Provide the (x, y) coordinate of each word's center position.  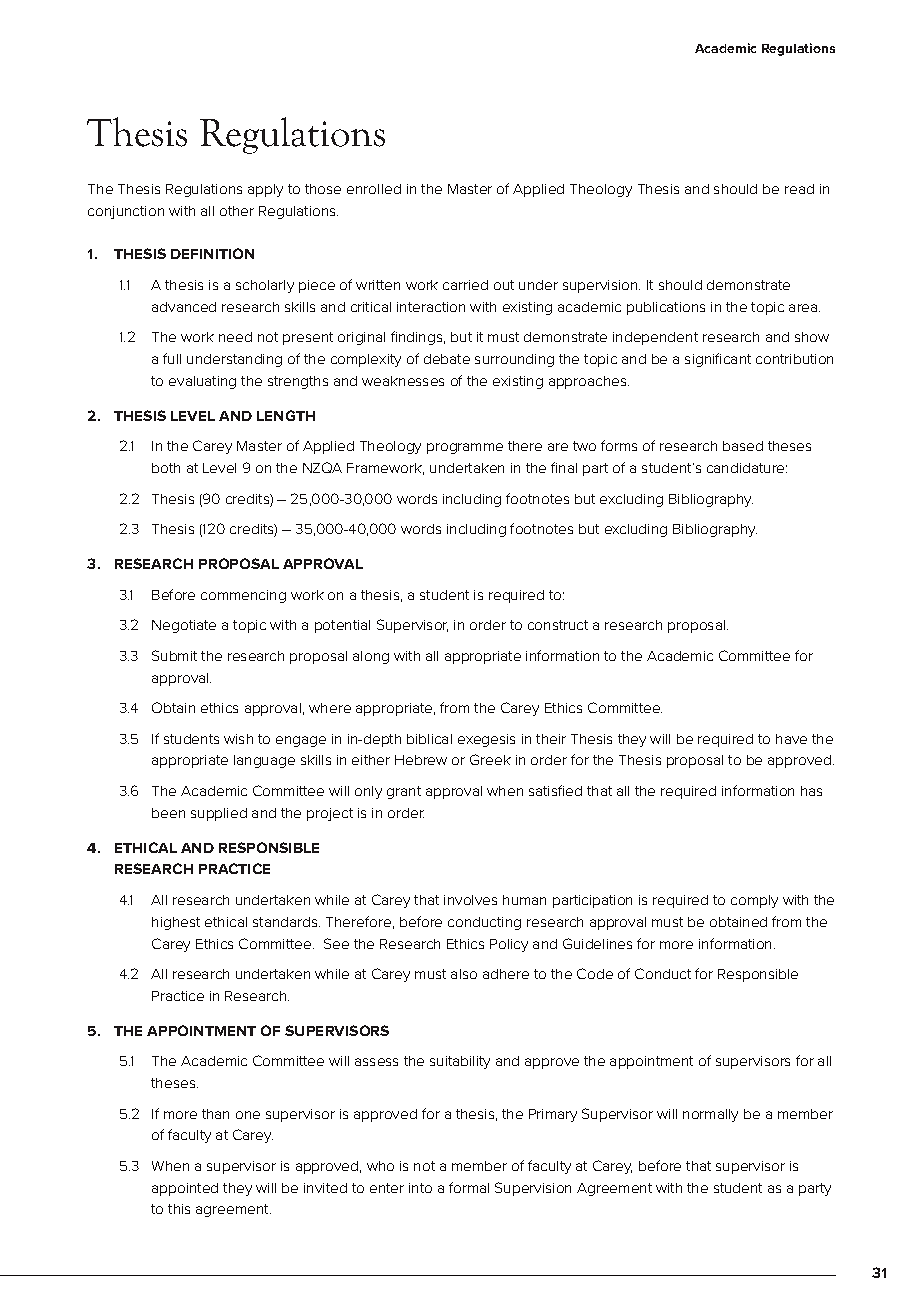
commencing (243, 596)
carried (465, 285)
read (799, 189)
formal (469, 1187)
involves (470, 900)
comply (754, 901)
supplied (219, 814)
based (743, 446)
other (237, 211)
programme (465, 448)
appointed (185, 1189)
